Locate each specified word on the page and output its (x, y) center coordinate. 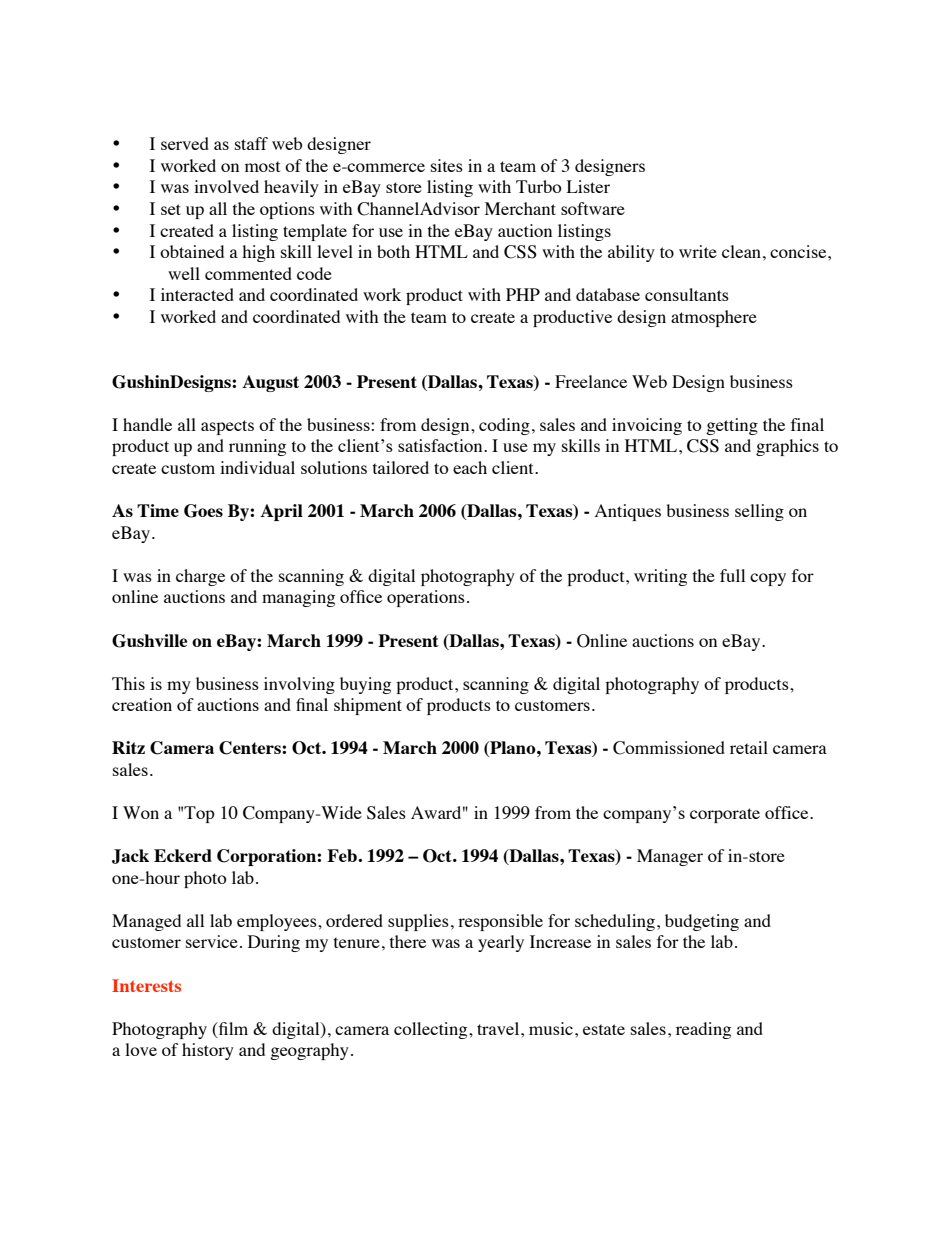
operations (426, 598)
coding (504, 426)
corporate (725, 815)
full (732, 575)
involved (226, 186)
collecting (432, 1030)
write (698, 251)
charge (200, 577)
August (270, 383)
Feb (343, 855)
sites (447, 165)
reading (703, 1030)
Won (141, 812)
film (232, 1028)
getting (732, 426)
